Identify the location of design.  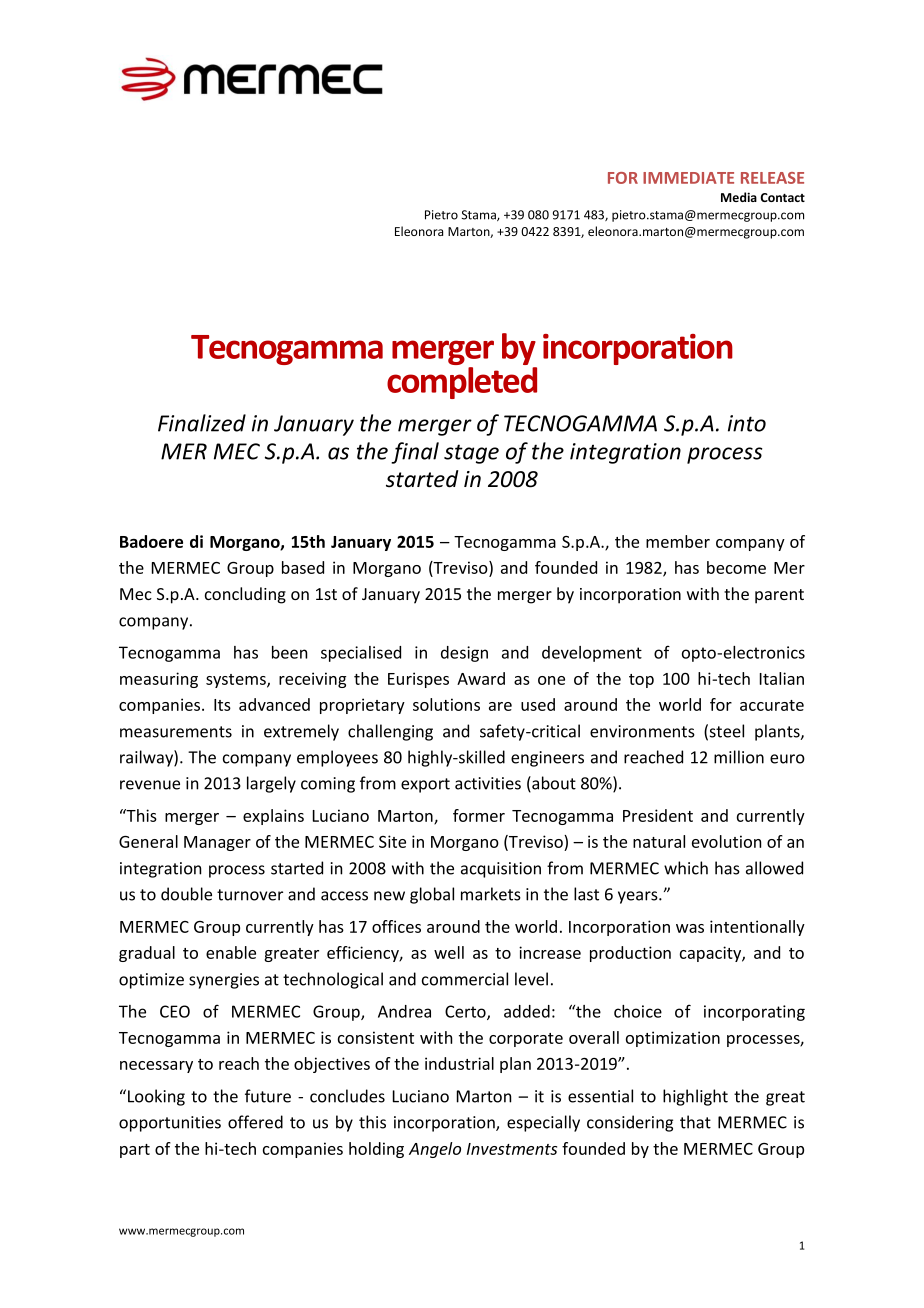
(464, 654).
